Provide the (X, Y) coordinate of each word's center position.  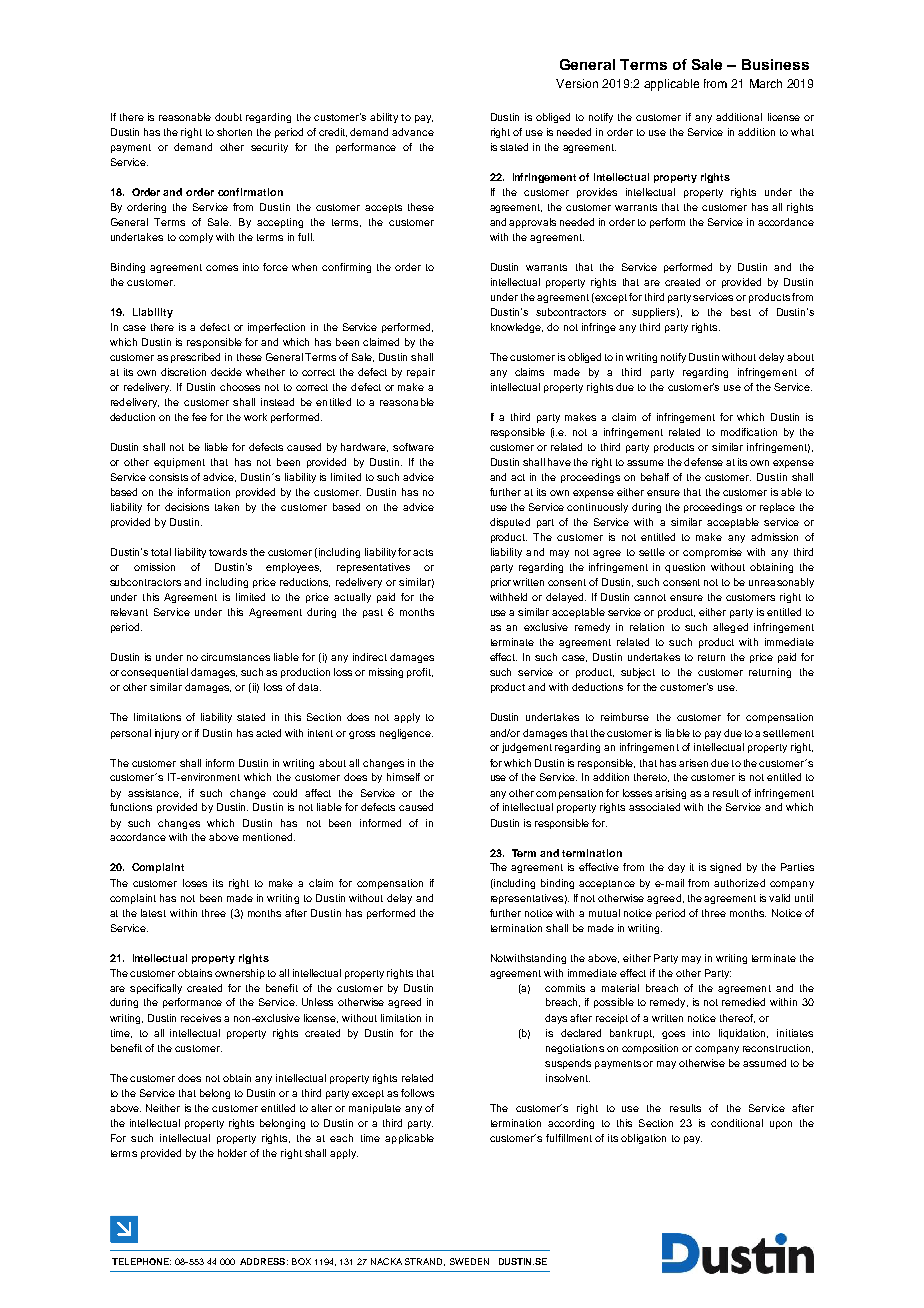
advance (413, 132)
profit (420, 673)
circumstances (235, 657)
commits (565, 988)
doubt (228, 117)
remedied (743, 1002)
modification (749, 432)
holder (232, 1153)
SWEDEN (469, 1261)
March (766, 83)
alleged (730, 628)
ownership (240, 974)
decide (226, 372)
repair (421, 373)
